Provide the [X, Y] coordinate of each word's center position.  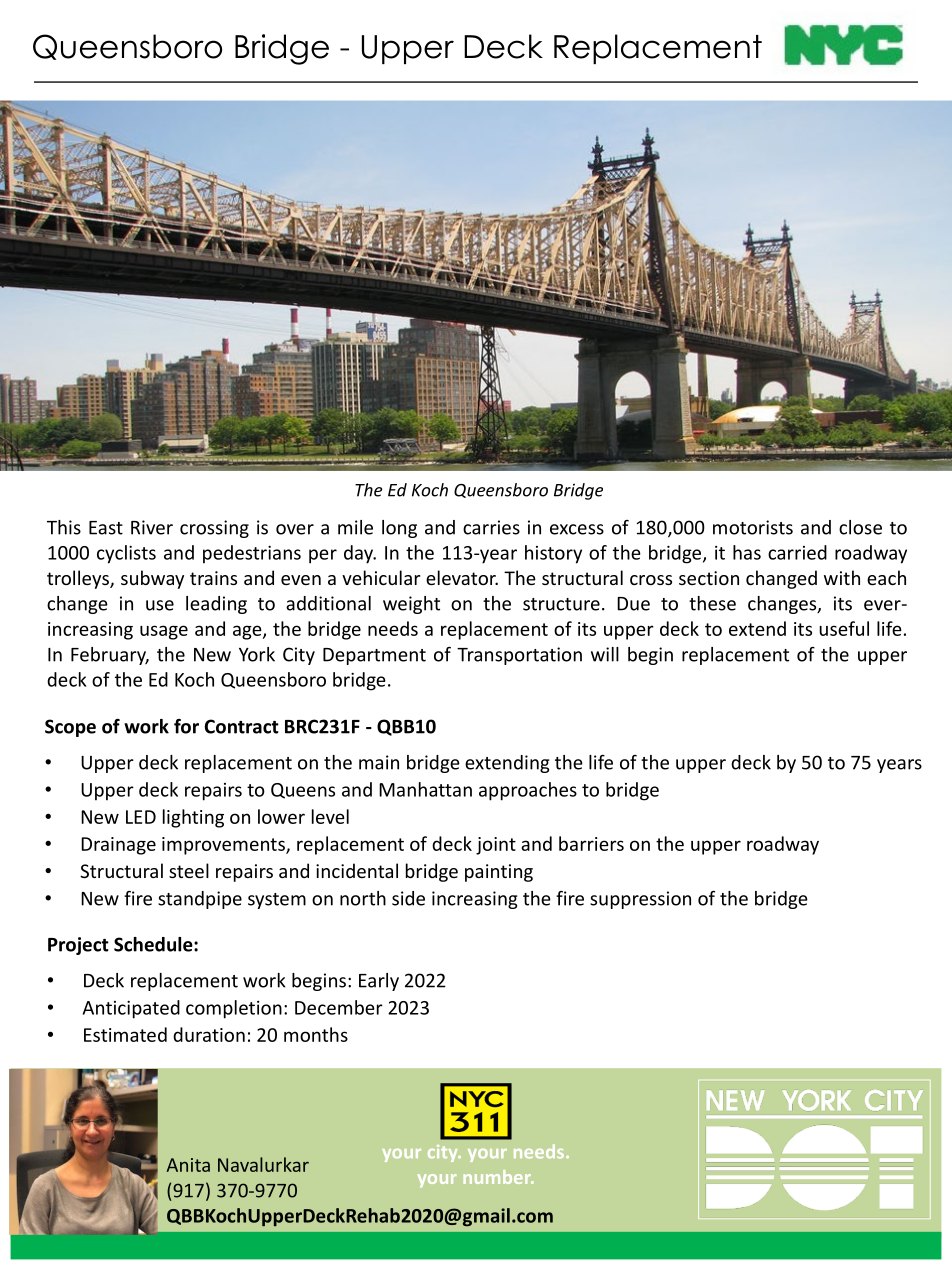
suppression [640, 900]
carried [797, 552]
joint [496, 846]
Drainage [118, 846]
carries [491, 527]
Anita [188, 1165]
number [498, 1177]
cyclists [126, 554]
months [316, 1034]
